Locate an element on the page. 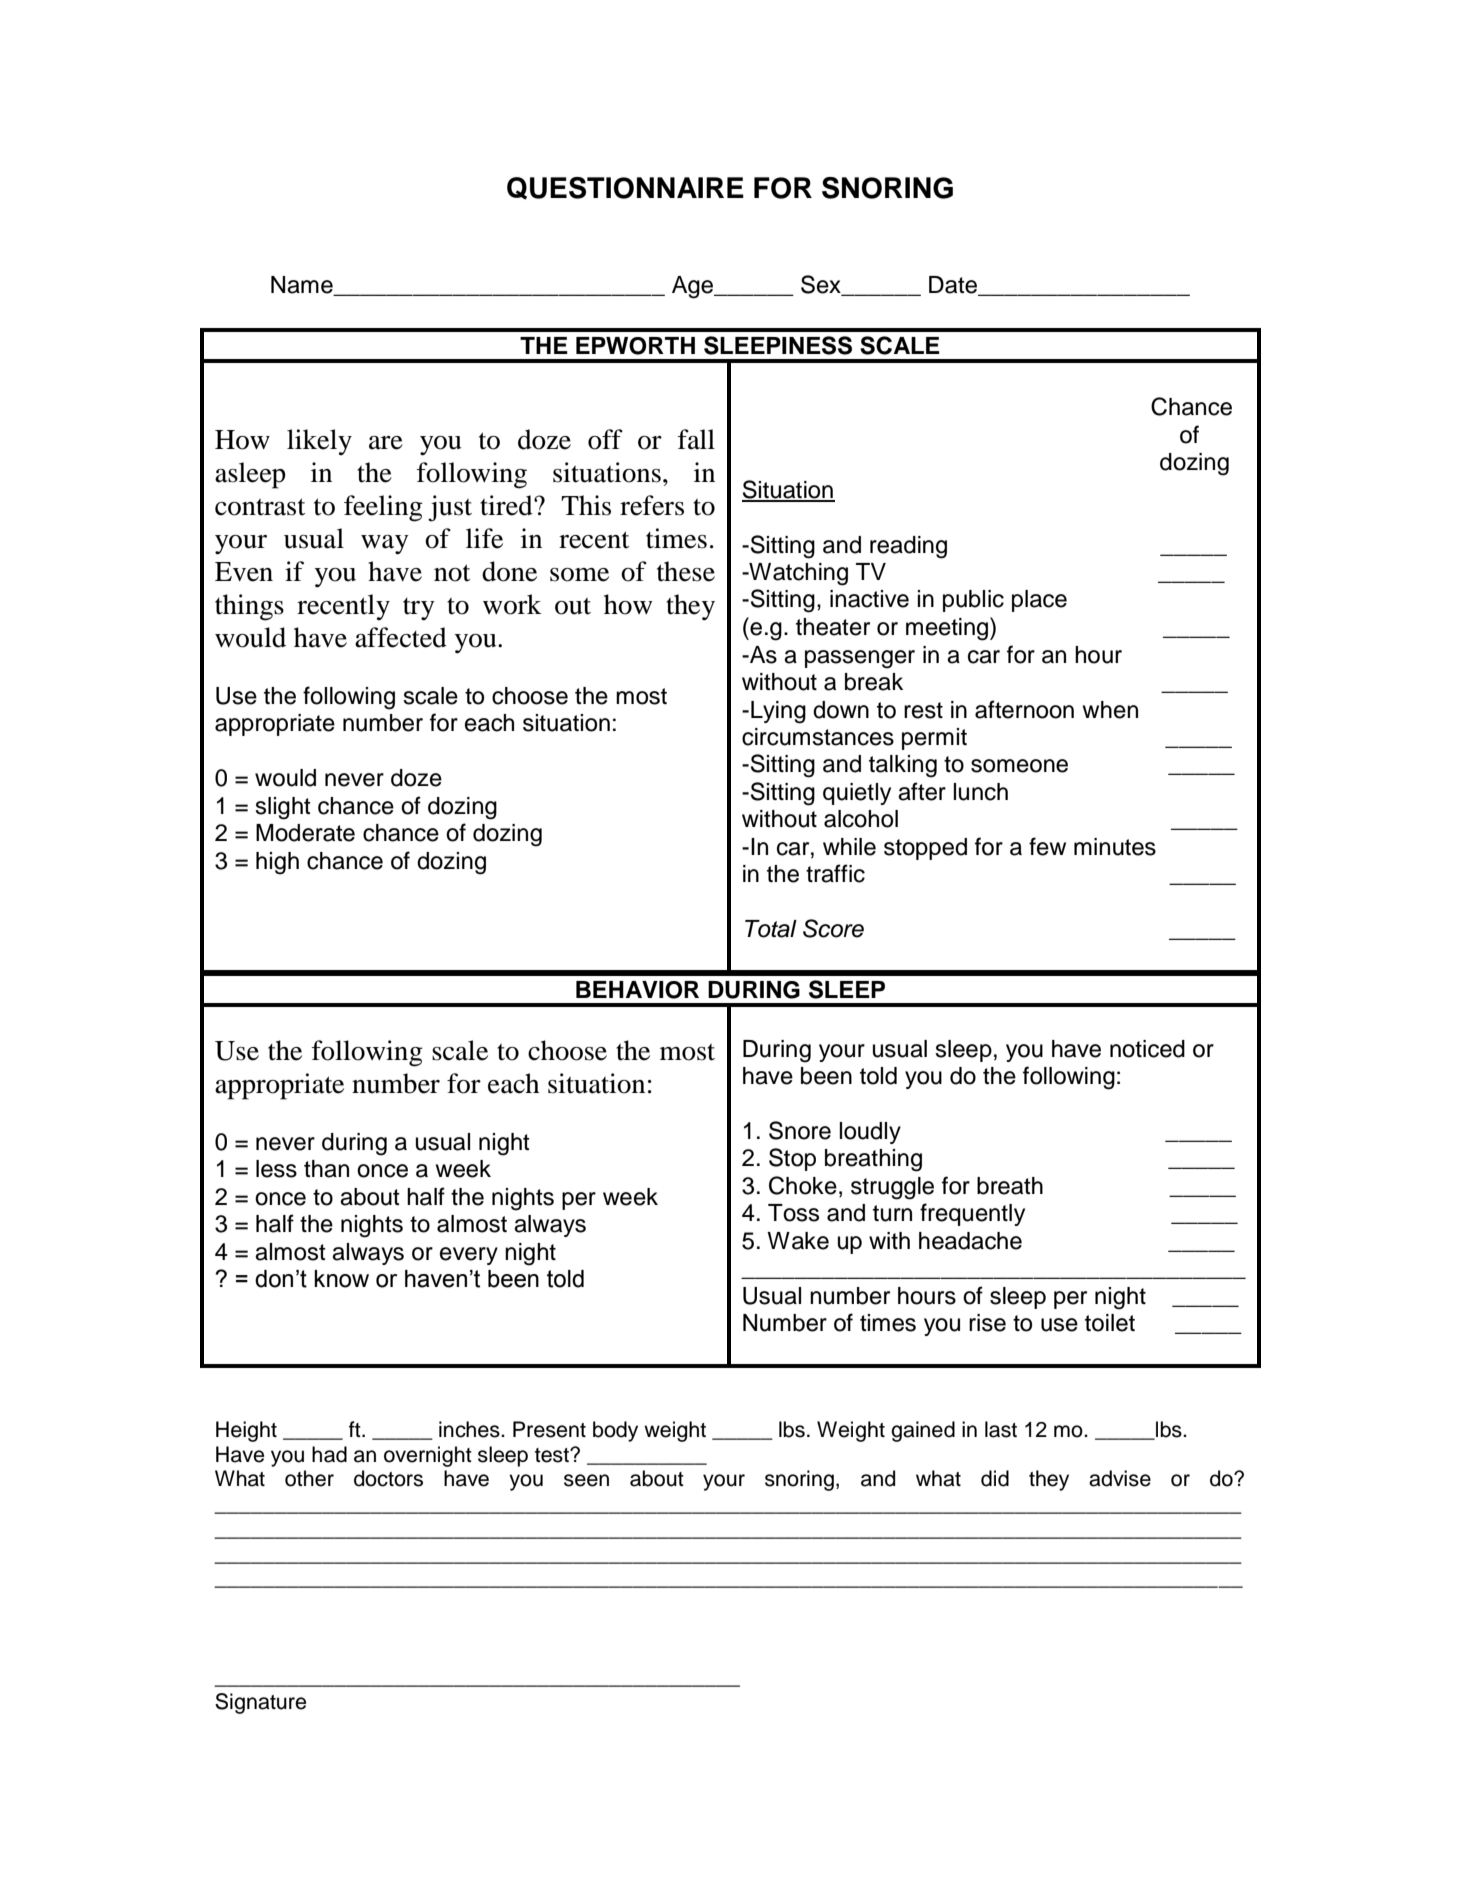  Moderate is located at coordinates (305, 833).
